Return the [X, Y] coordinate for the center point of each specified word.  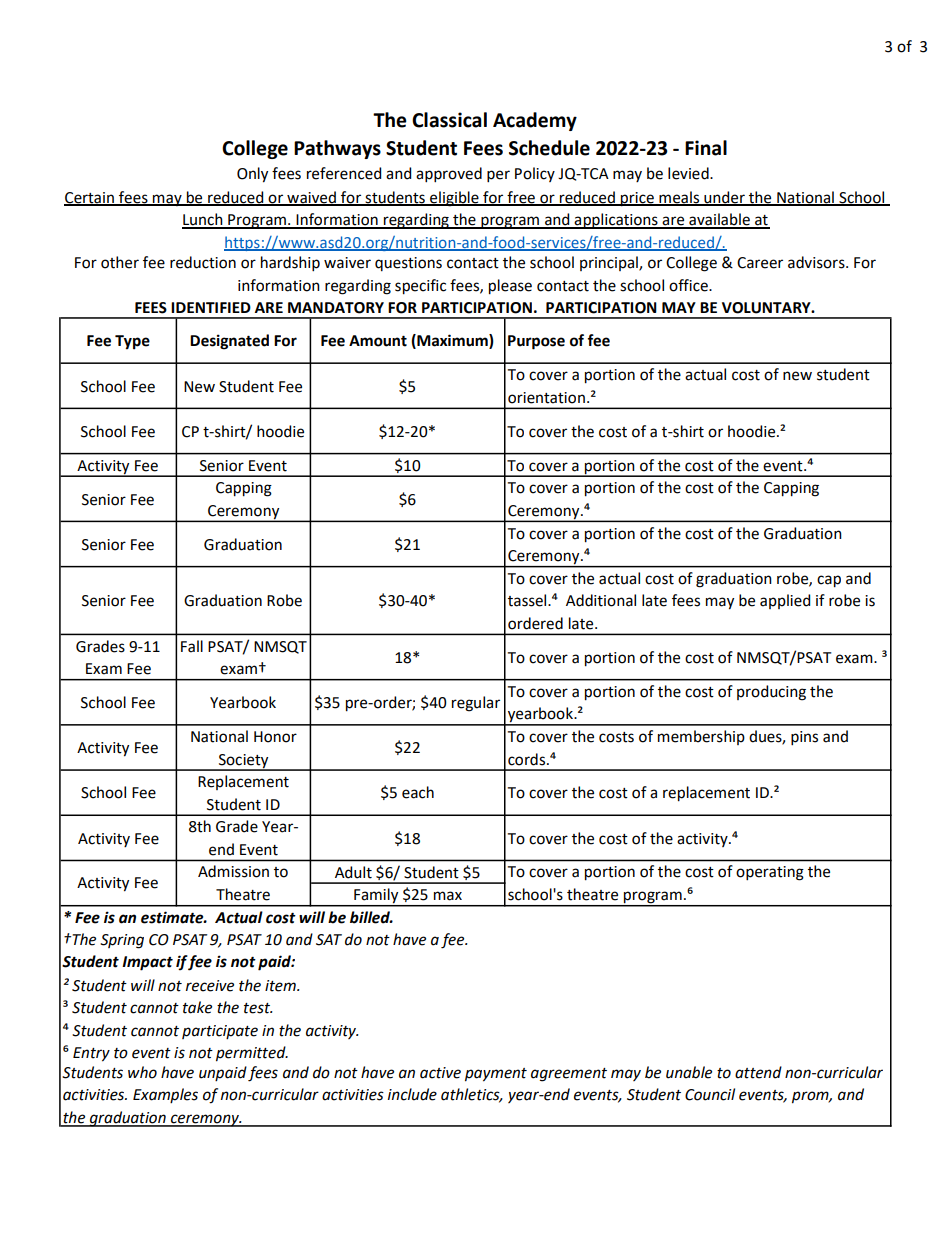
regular [476, 704]
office [689, 285]
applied [785, 601]
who [142, 1072]
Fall [192, 646]
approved [449, 174]
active [440, 1073]
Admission [233, 871]
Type [132, 342]
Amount [378, 341]
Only [252, 175]
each [418, 792]
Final [706, 148]
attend [758, 1072]
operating [770, 873]
